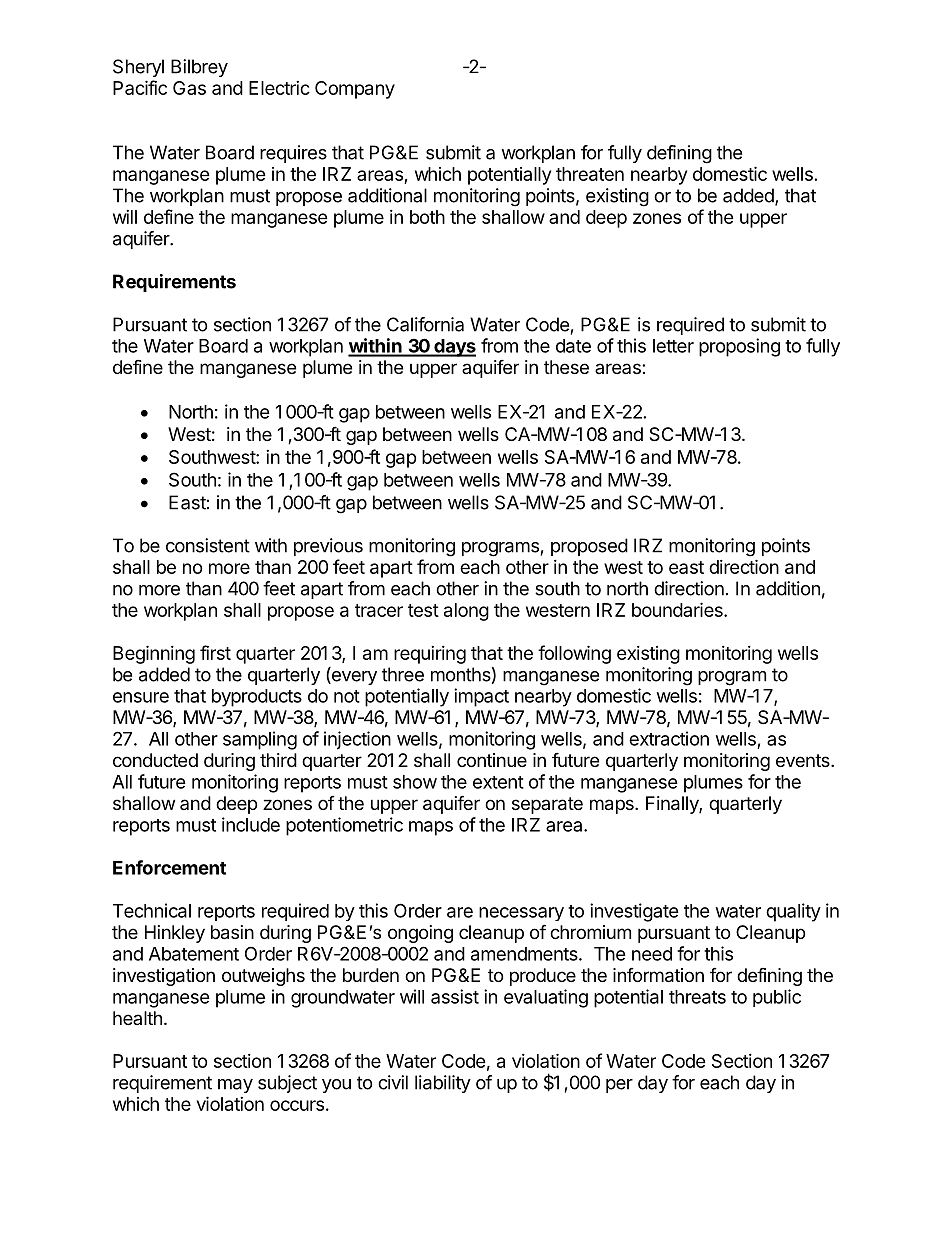 The width and height of the screenshot is (952, 1233). What do you see at coordinates (260, 740) in the screenshot?
I see `sampling` at bounding box center [260, 740].
